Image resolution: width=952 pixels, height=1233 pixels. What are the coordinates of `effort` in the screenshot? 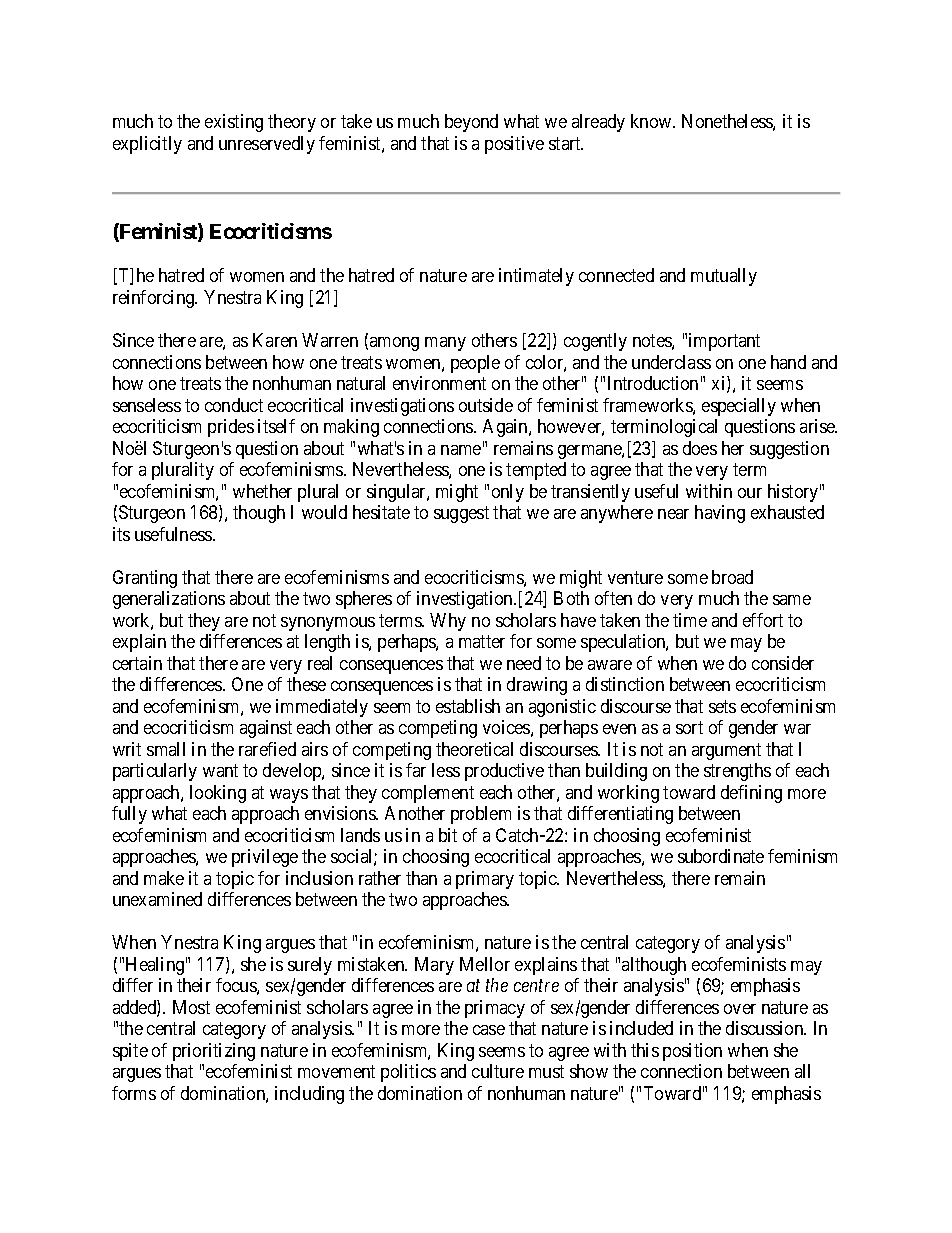 It's located at (763, 620).
